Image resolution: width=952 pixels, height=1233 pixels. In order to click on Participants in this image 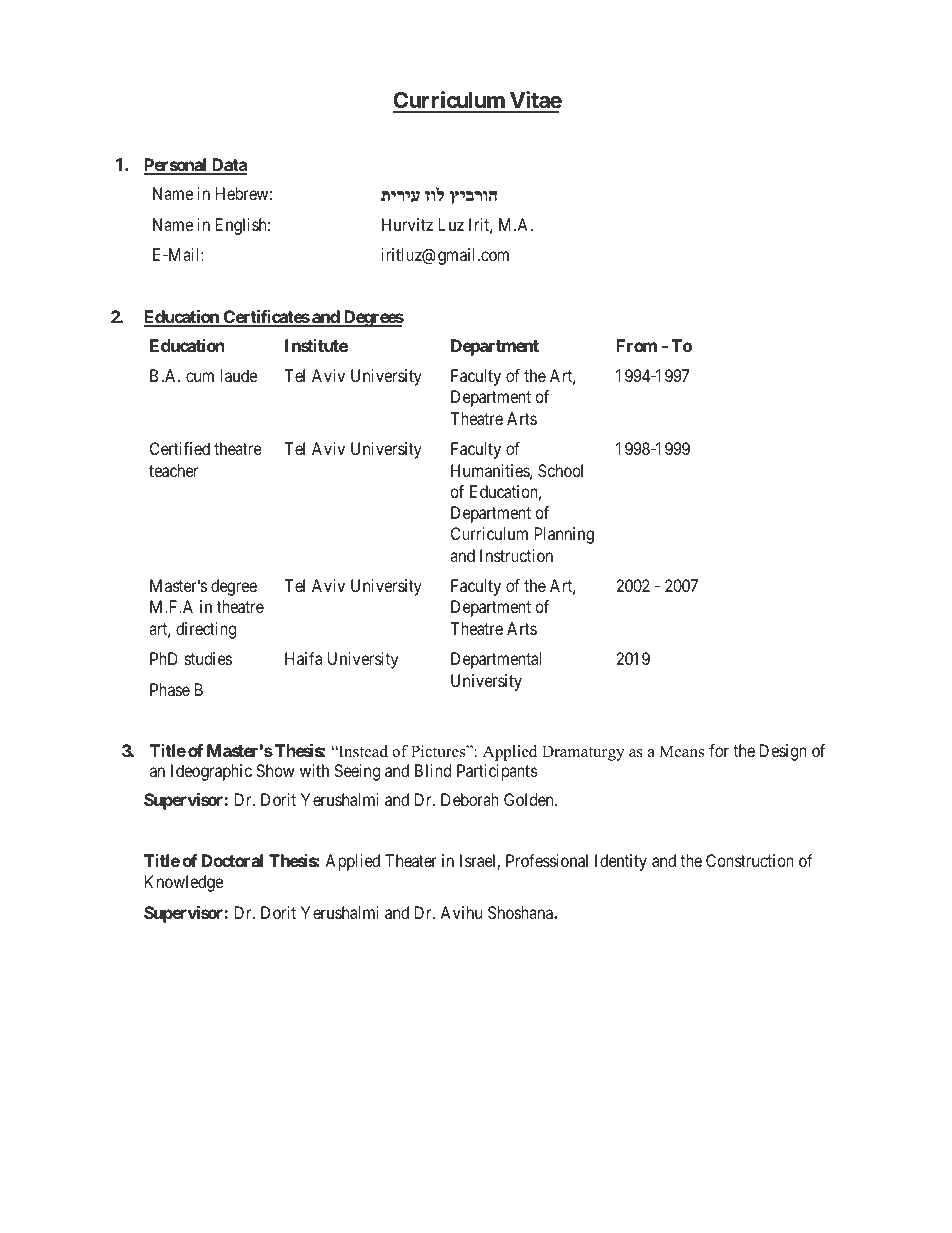, I will do `click(497, 772)`.
